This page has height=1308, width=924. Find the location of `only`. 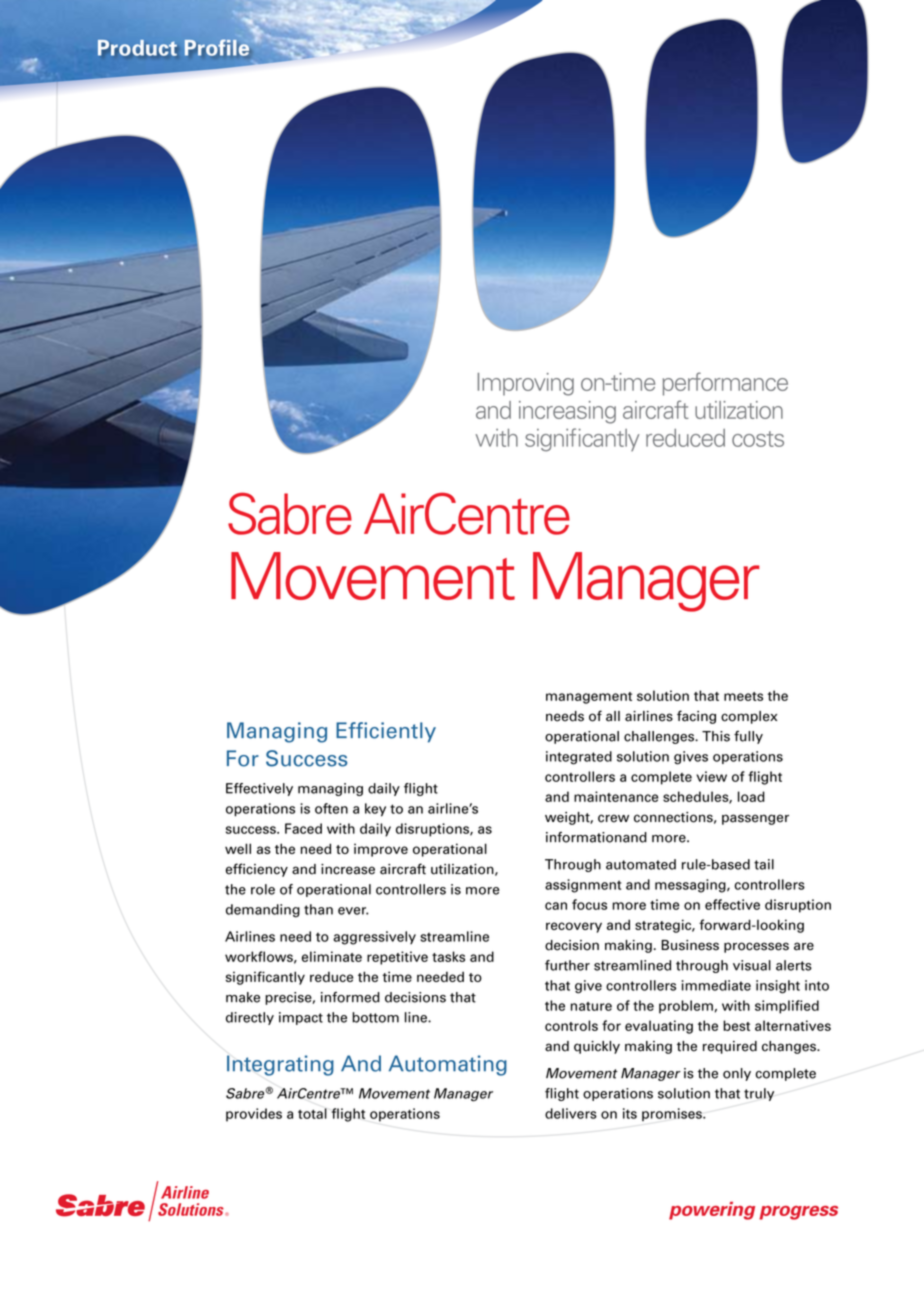

only is located at coordinates (737, 1074).
